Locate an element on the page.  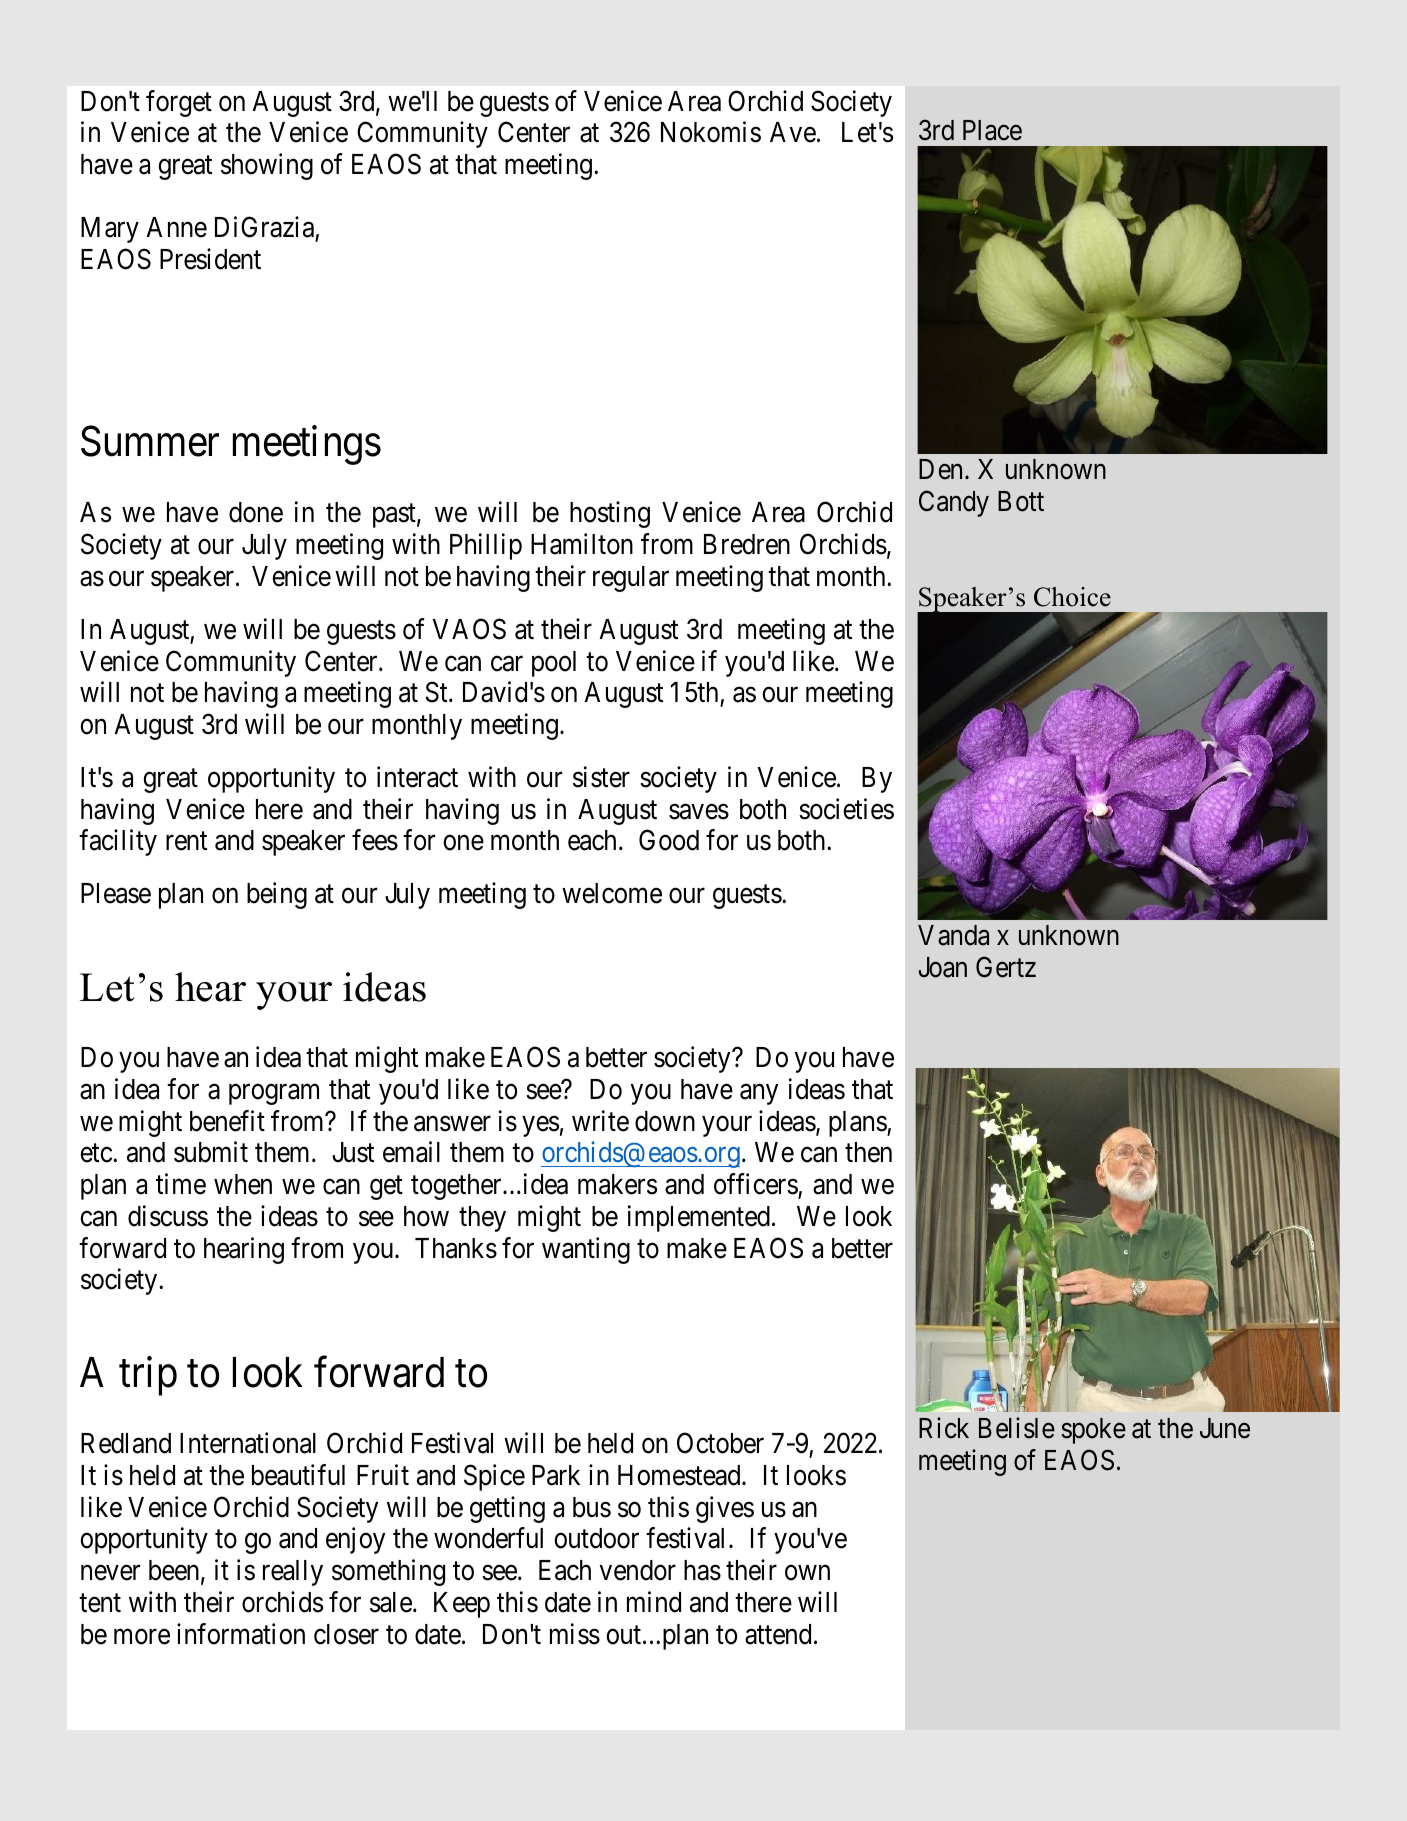
Bott is located at coordinates (1021, 501).
